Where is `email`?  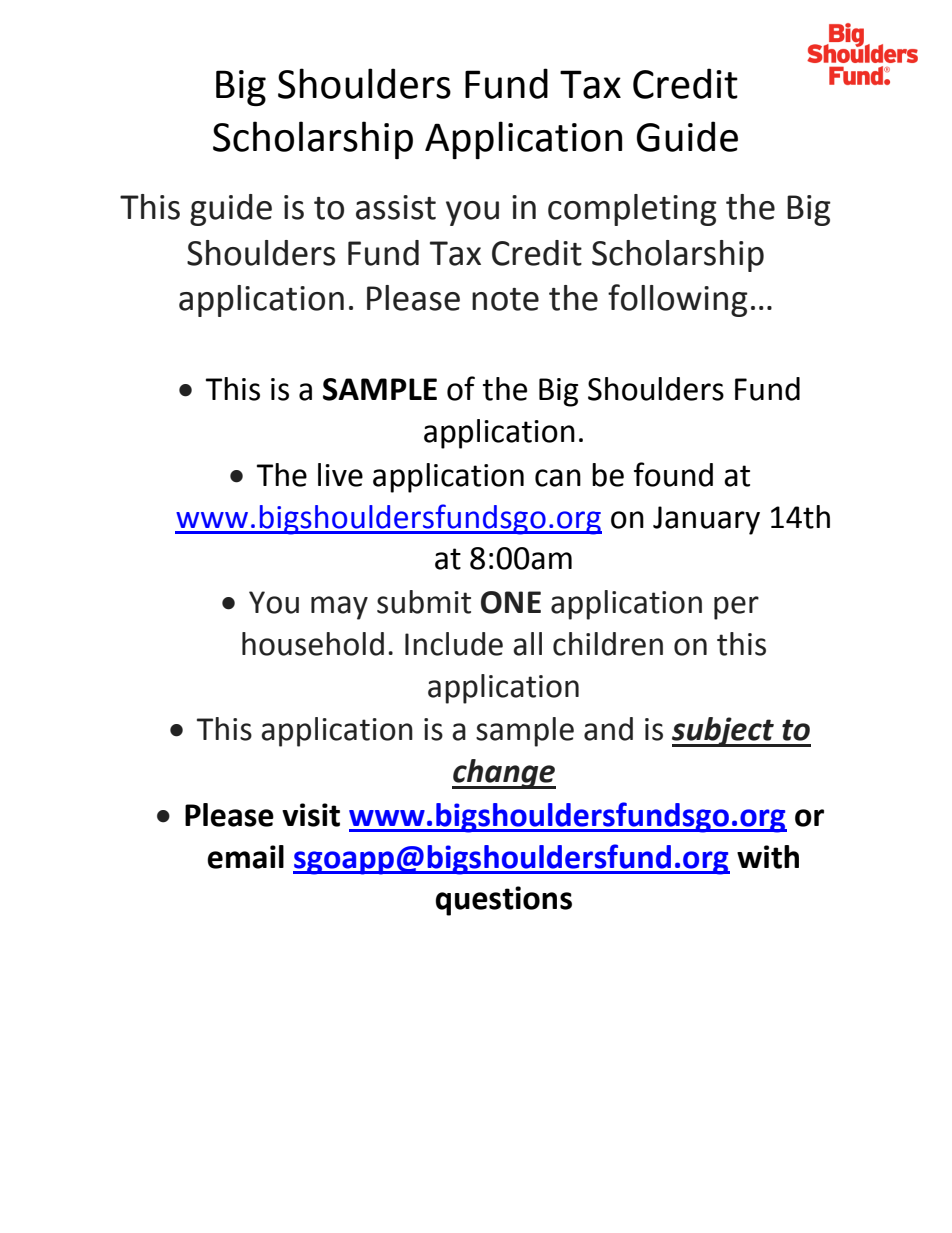 email is located at coordinates (245, 857).
